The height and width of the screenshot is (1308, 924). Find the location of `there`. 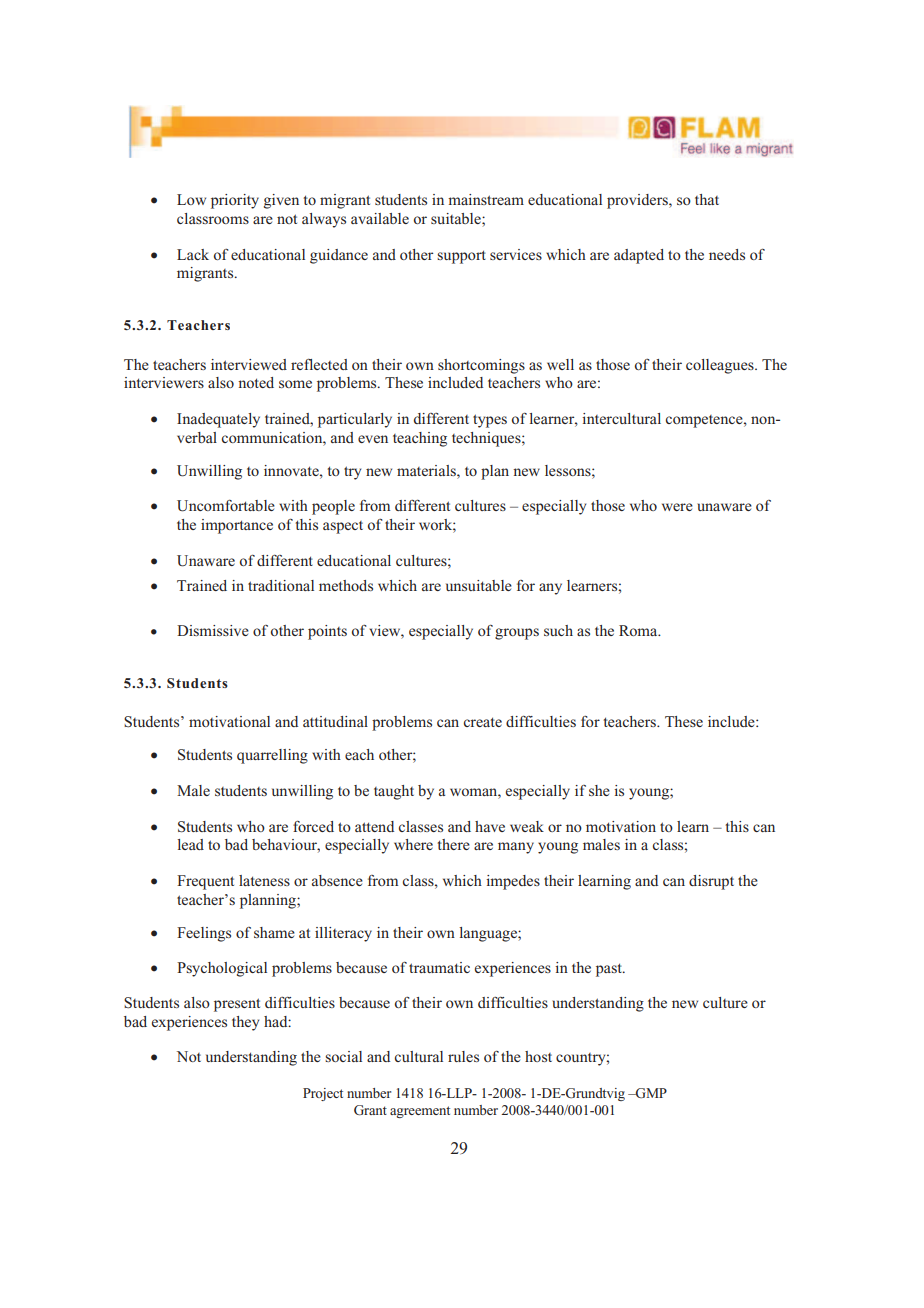

there is located at coordinates (454, 844).
